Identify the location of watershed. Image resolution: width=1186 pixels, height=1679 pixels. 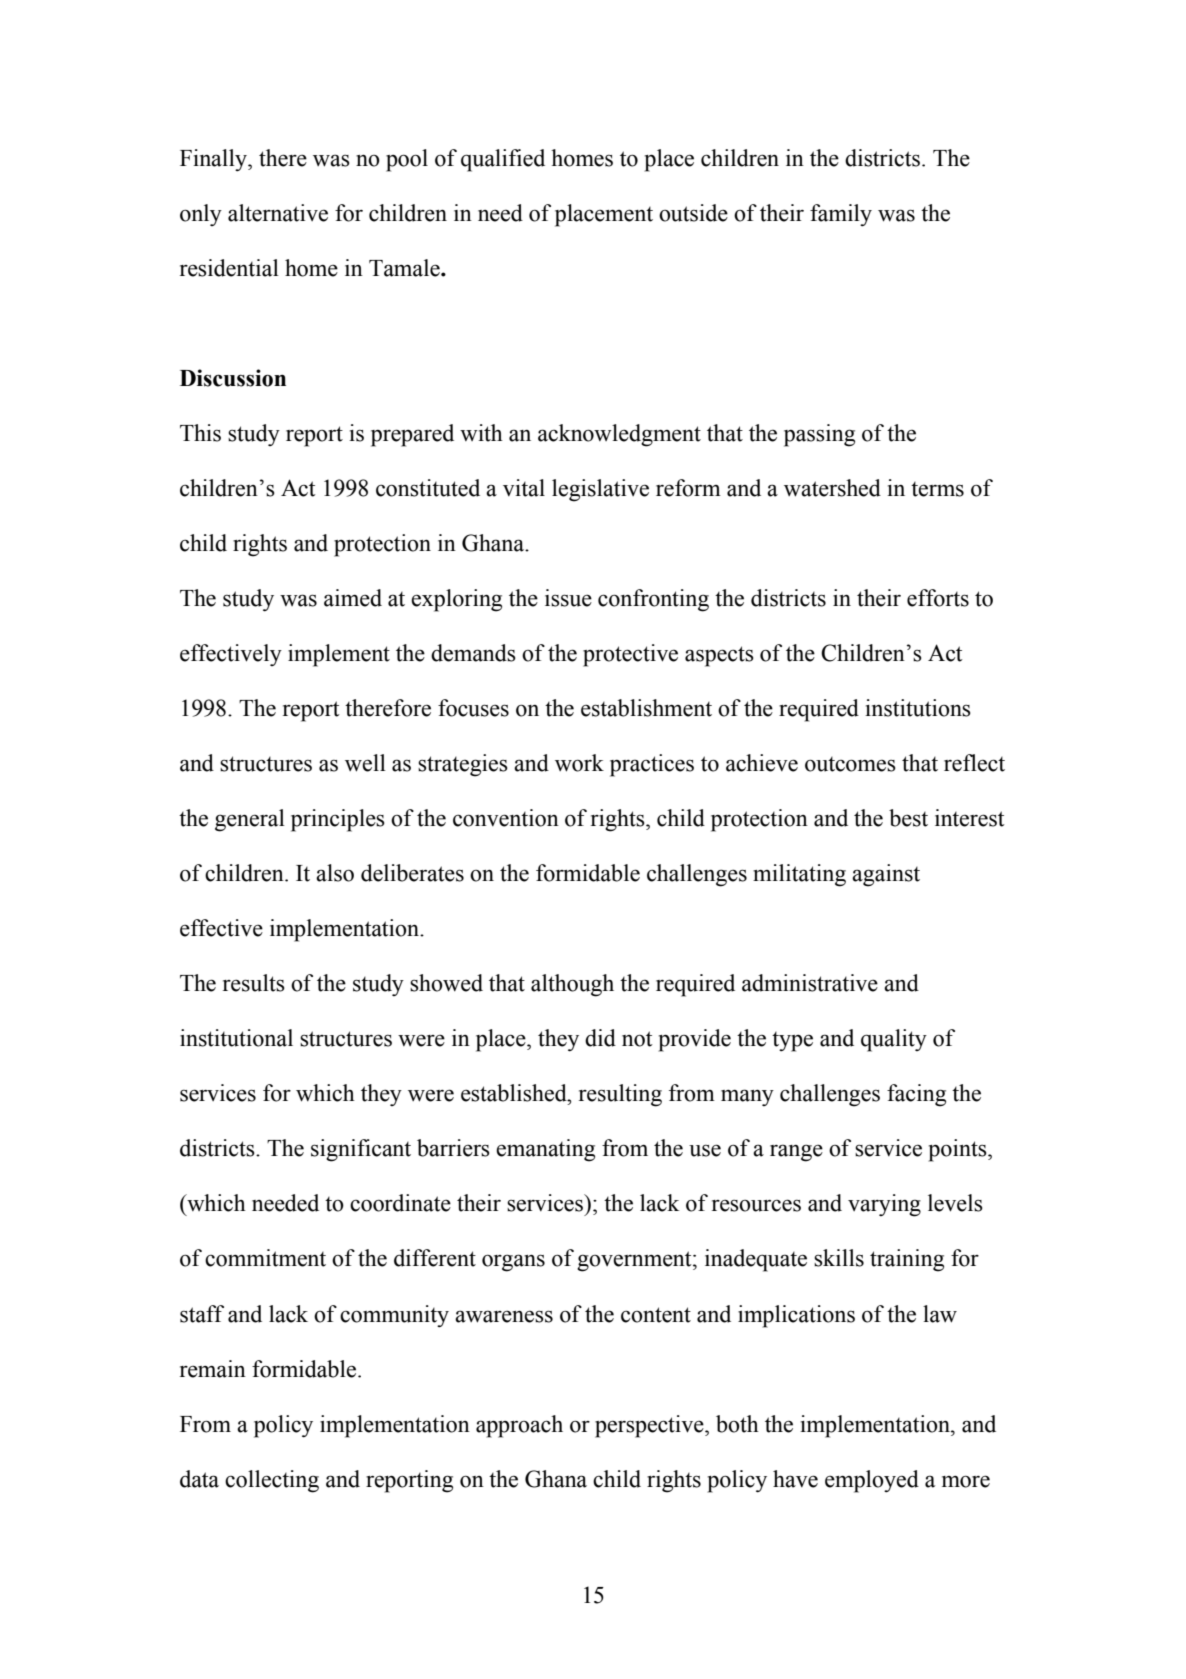
(832, 488).
